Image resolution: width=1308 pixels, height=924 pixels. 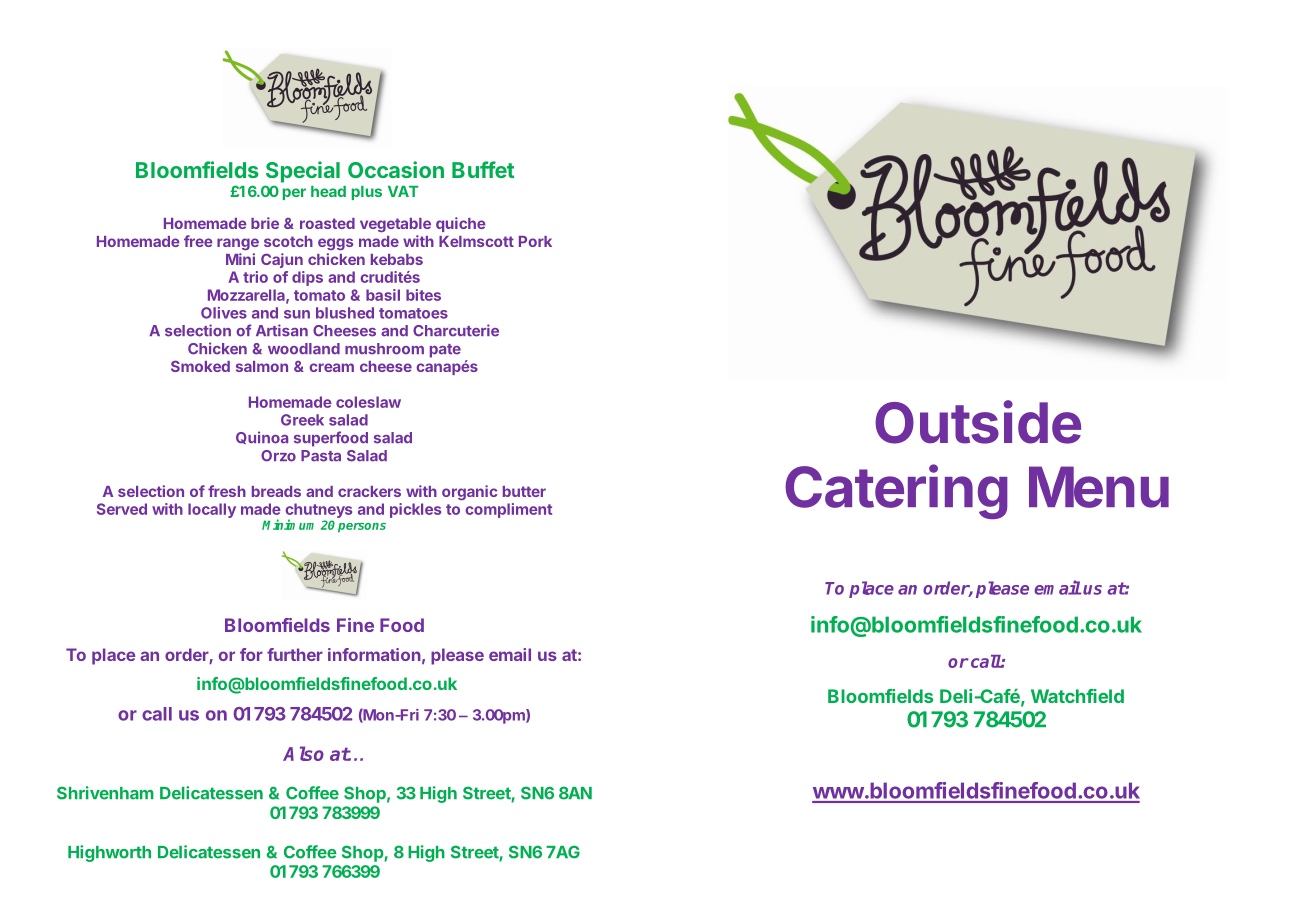 What do you see at coordinates (896, 491) in the screenshot?
I see `Catering` at bounding box center [896, 491].
